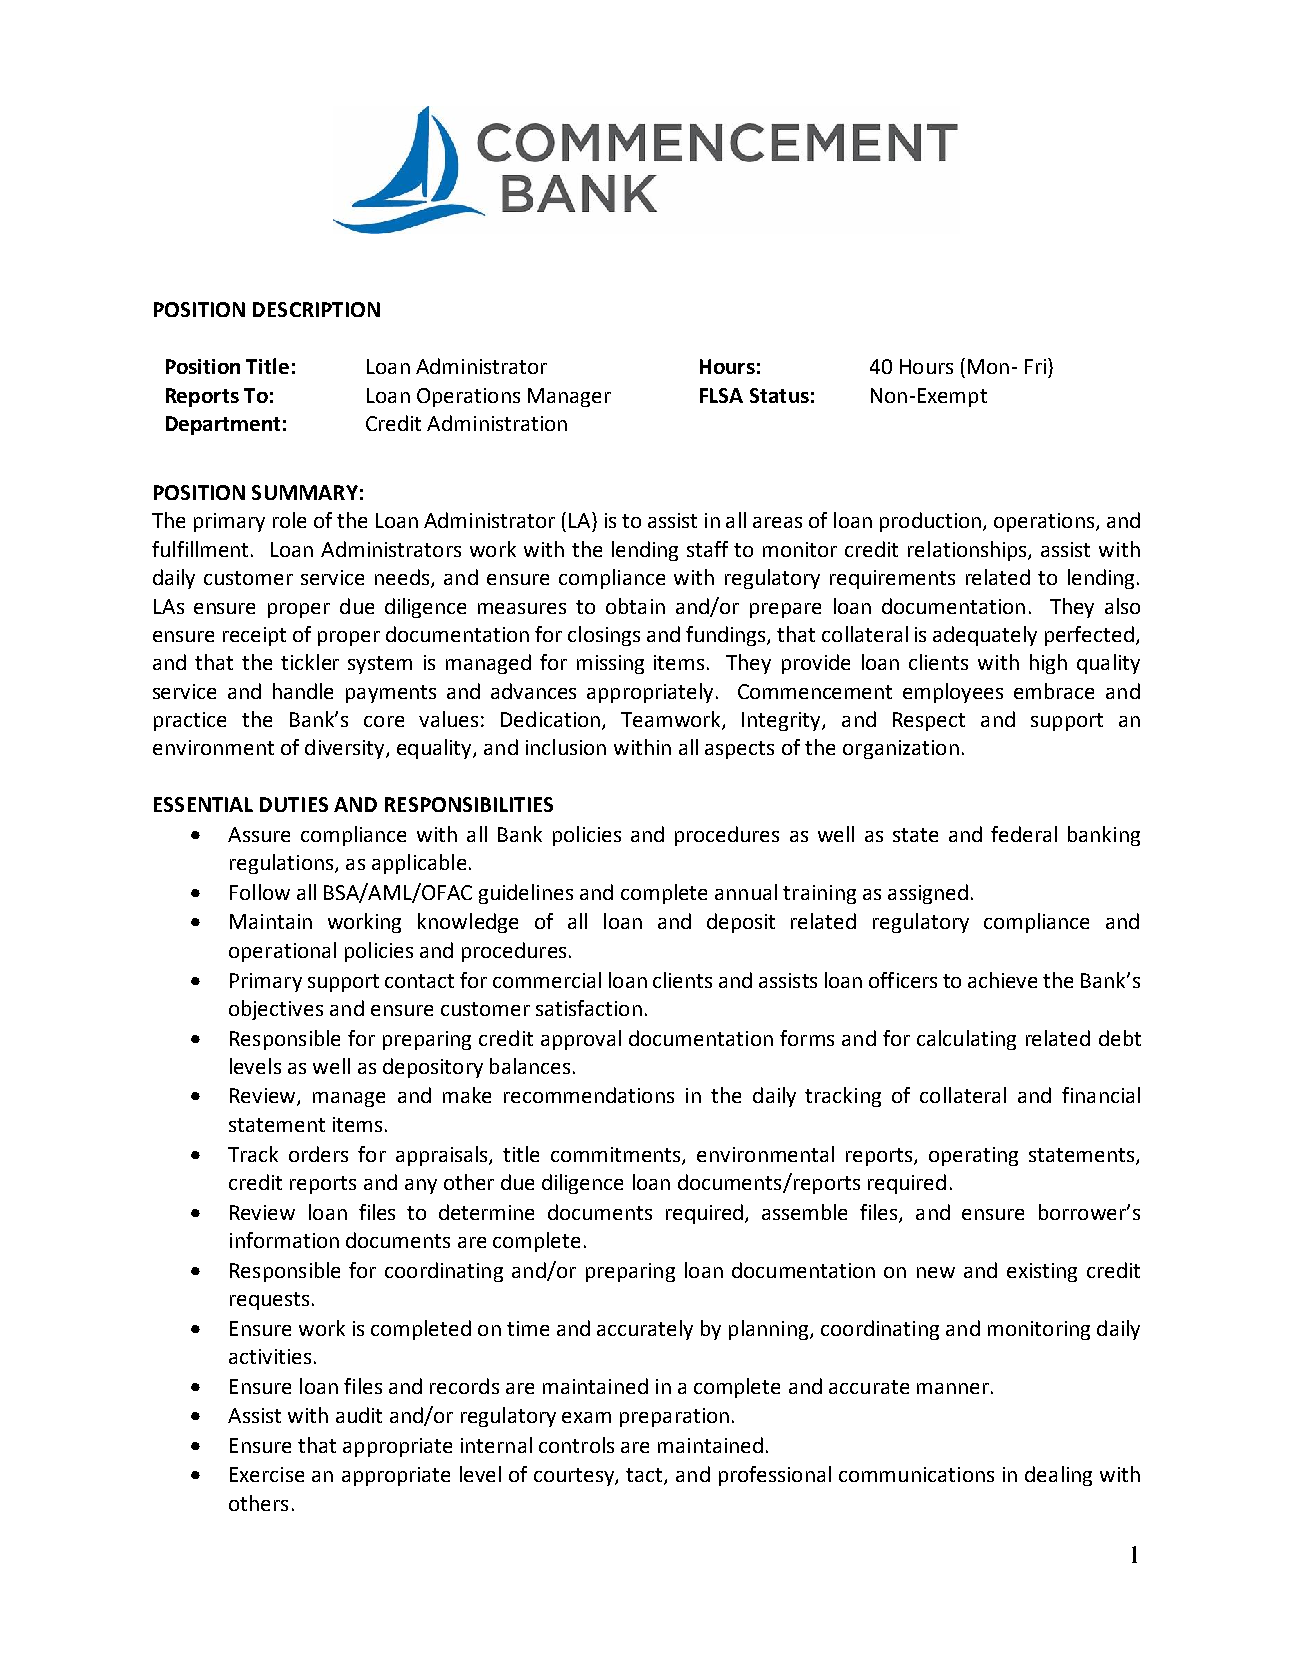  I want to click on FLSA, so click(721, 395).
